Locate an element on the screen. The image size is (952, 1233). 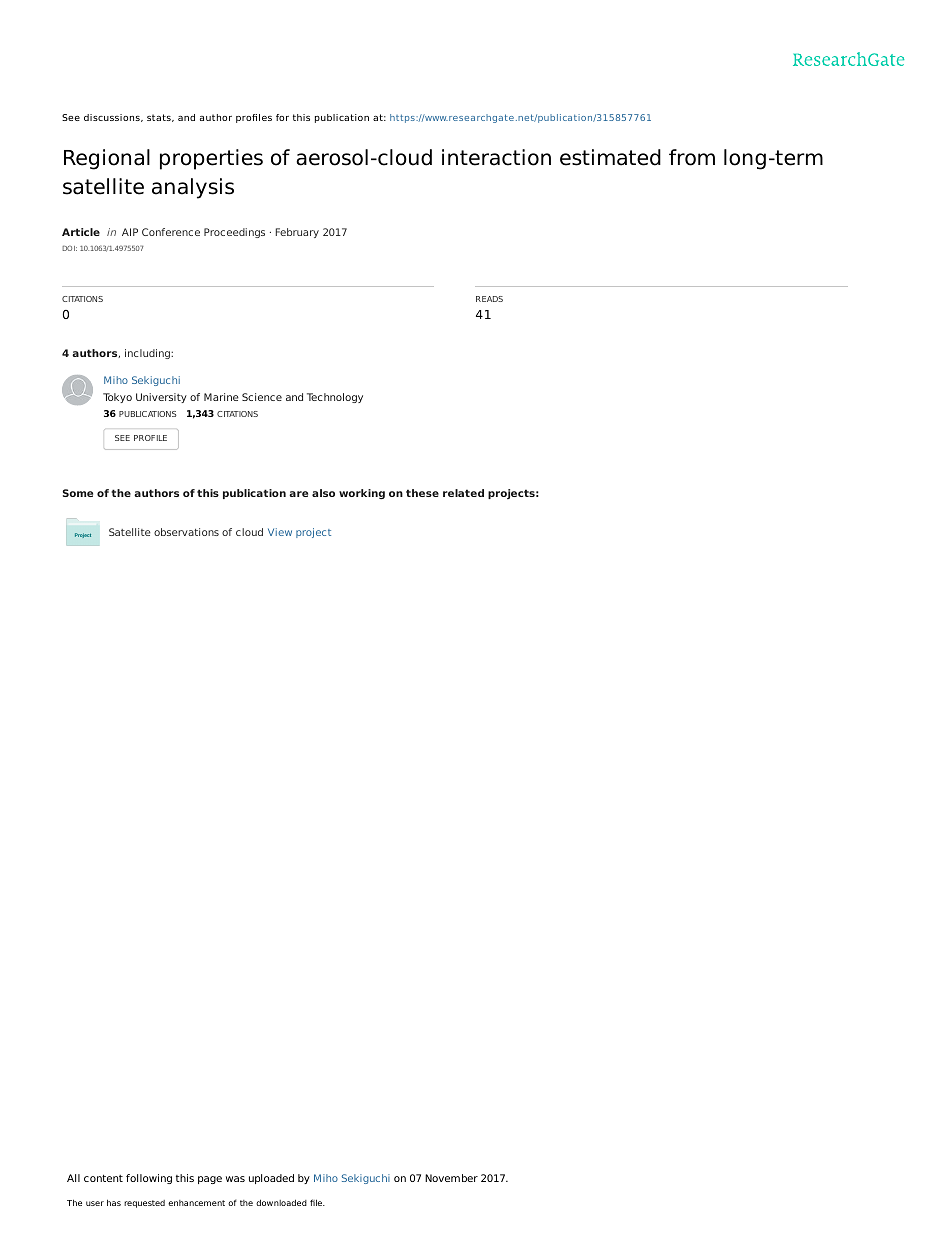
View is located at coordinates (280, 532).
